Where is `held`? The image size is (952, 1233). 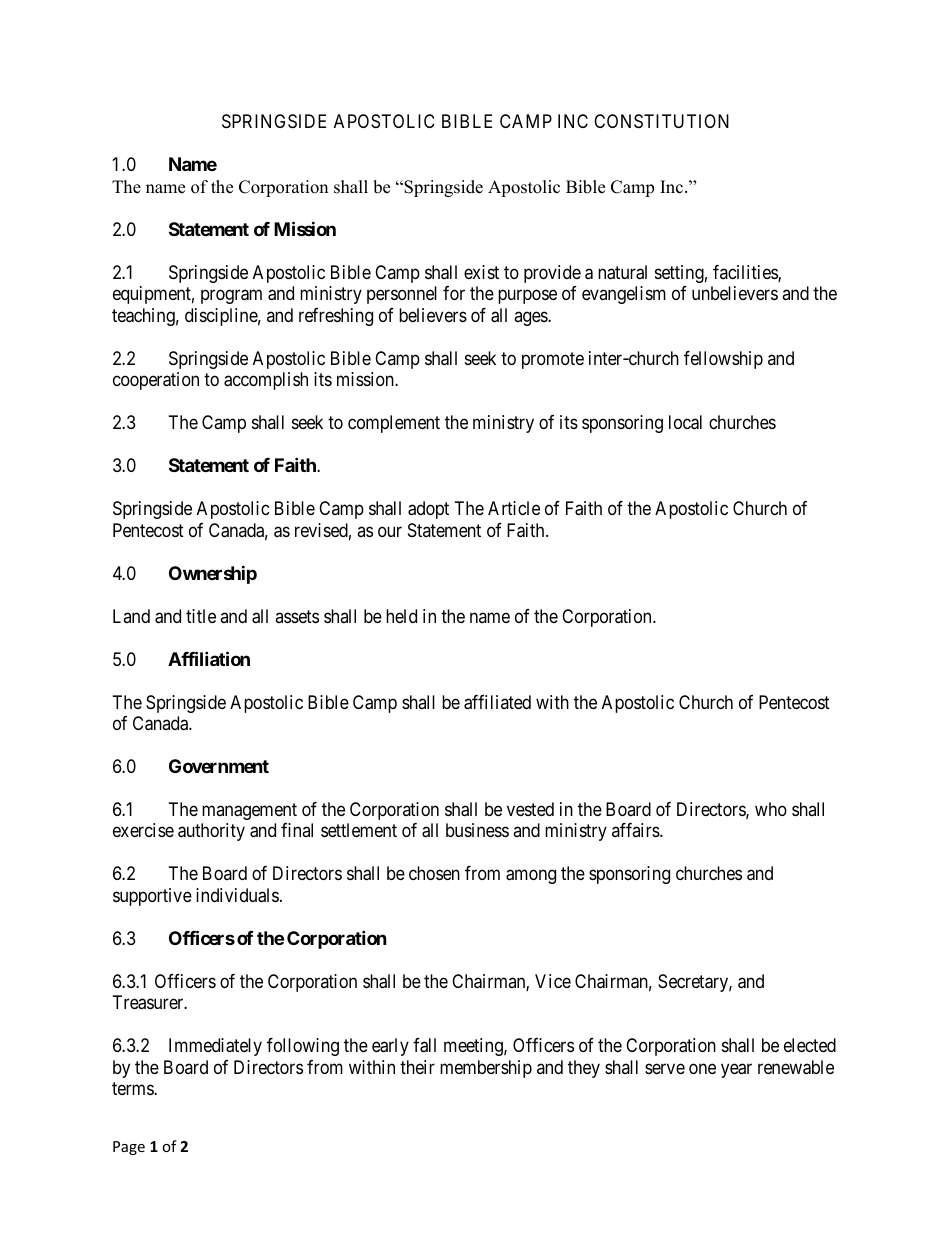
held is located at coordinates (401, 616).
